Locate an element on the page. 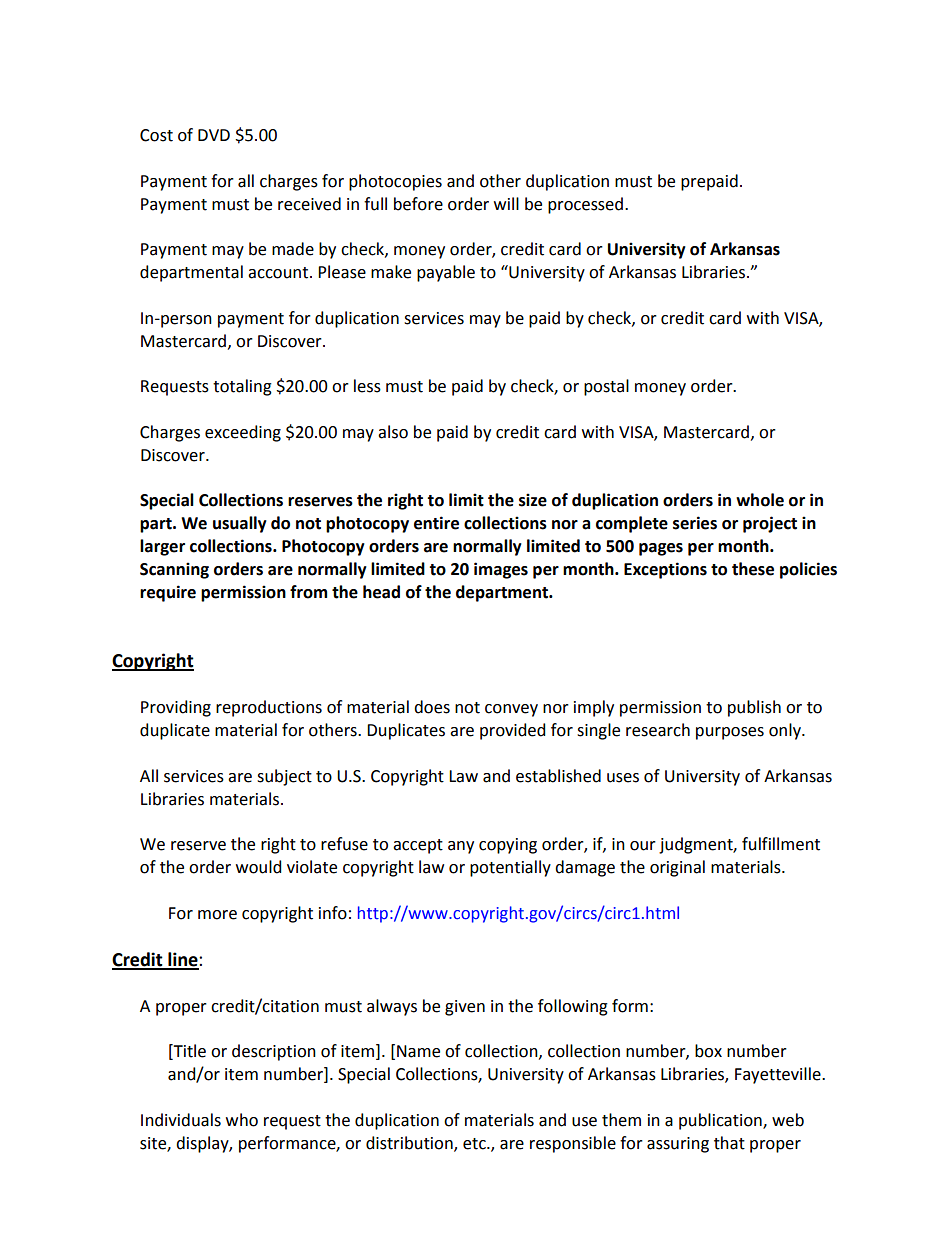 The height and width of the page is (1233, 952). etc is located at coordinates (475, 1144).
